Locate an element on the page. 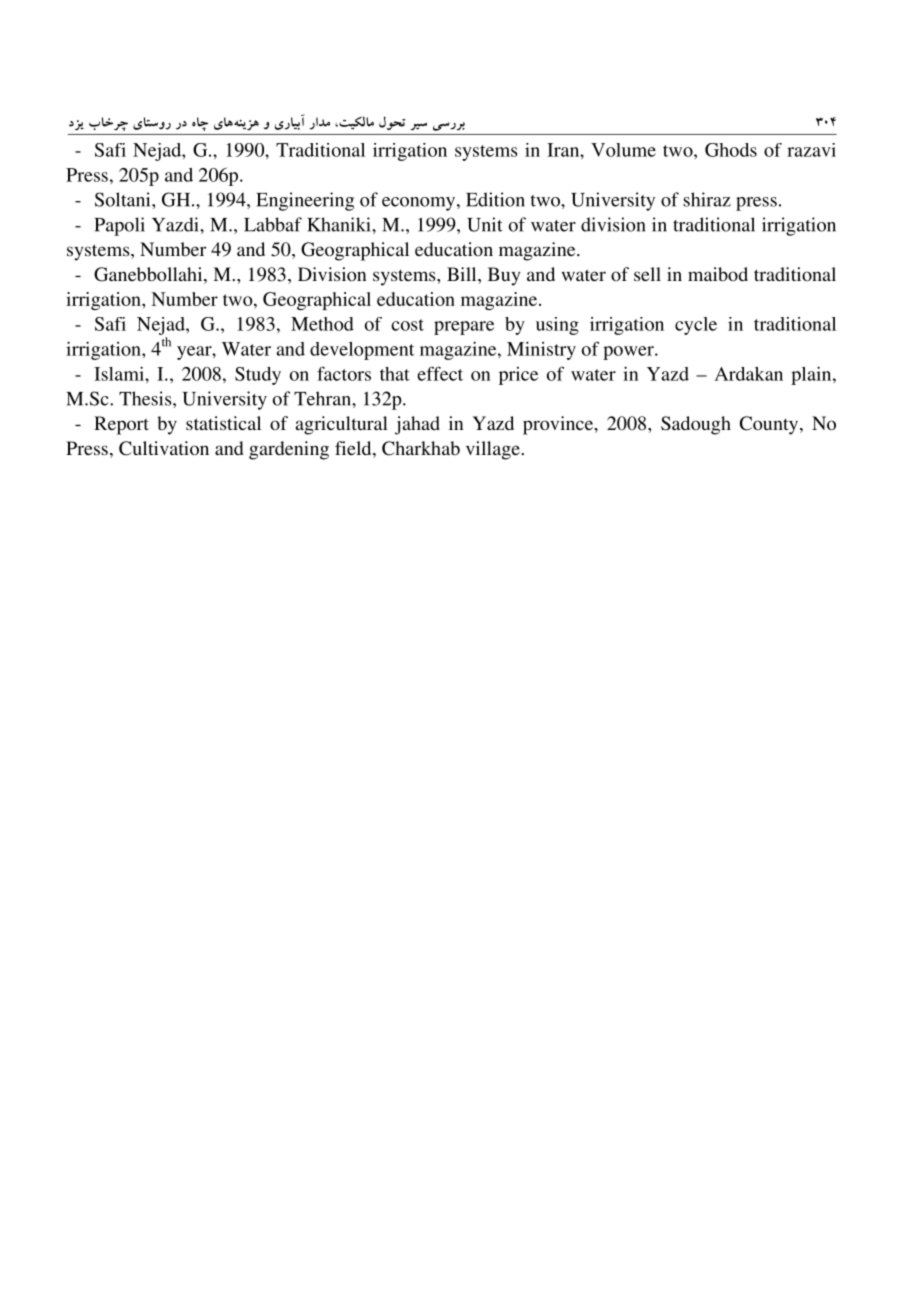 The width and height of the document is (924, 1308). Volume is located at coordinates (623, 150).
